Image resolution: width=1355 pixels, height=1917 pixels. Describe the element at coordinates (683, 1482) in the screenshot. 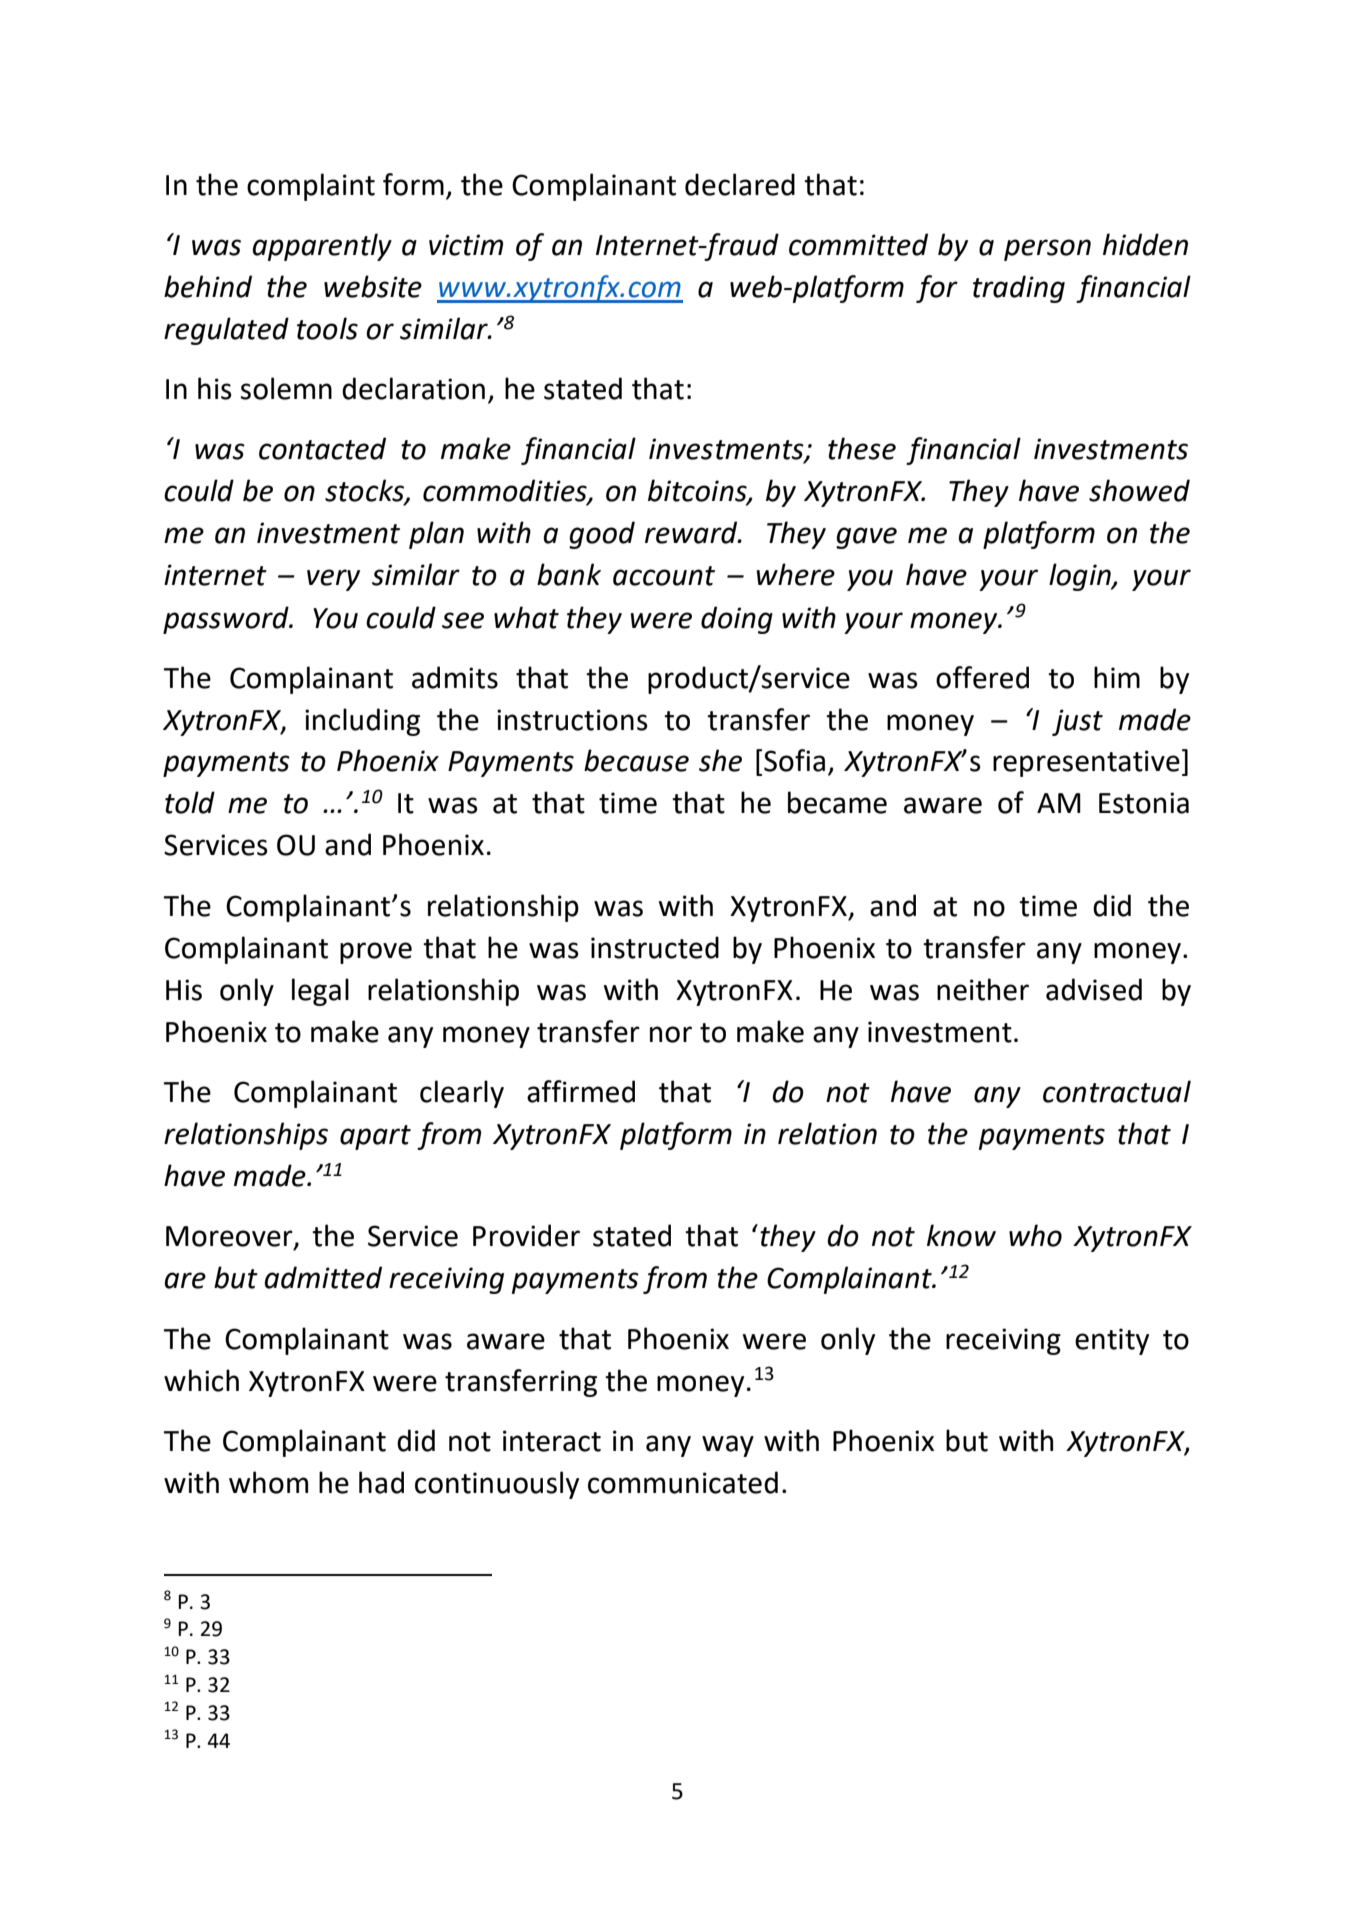

I see `communicated` at that location.
